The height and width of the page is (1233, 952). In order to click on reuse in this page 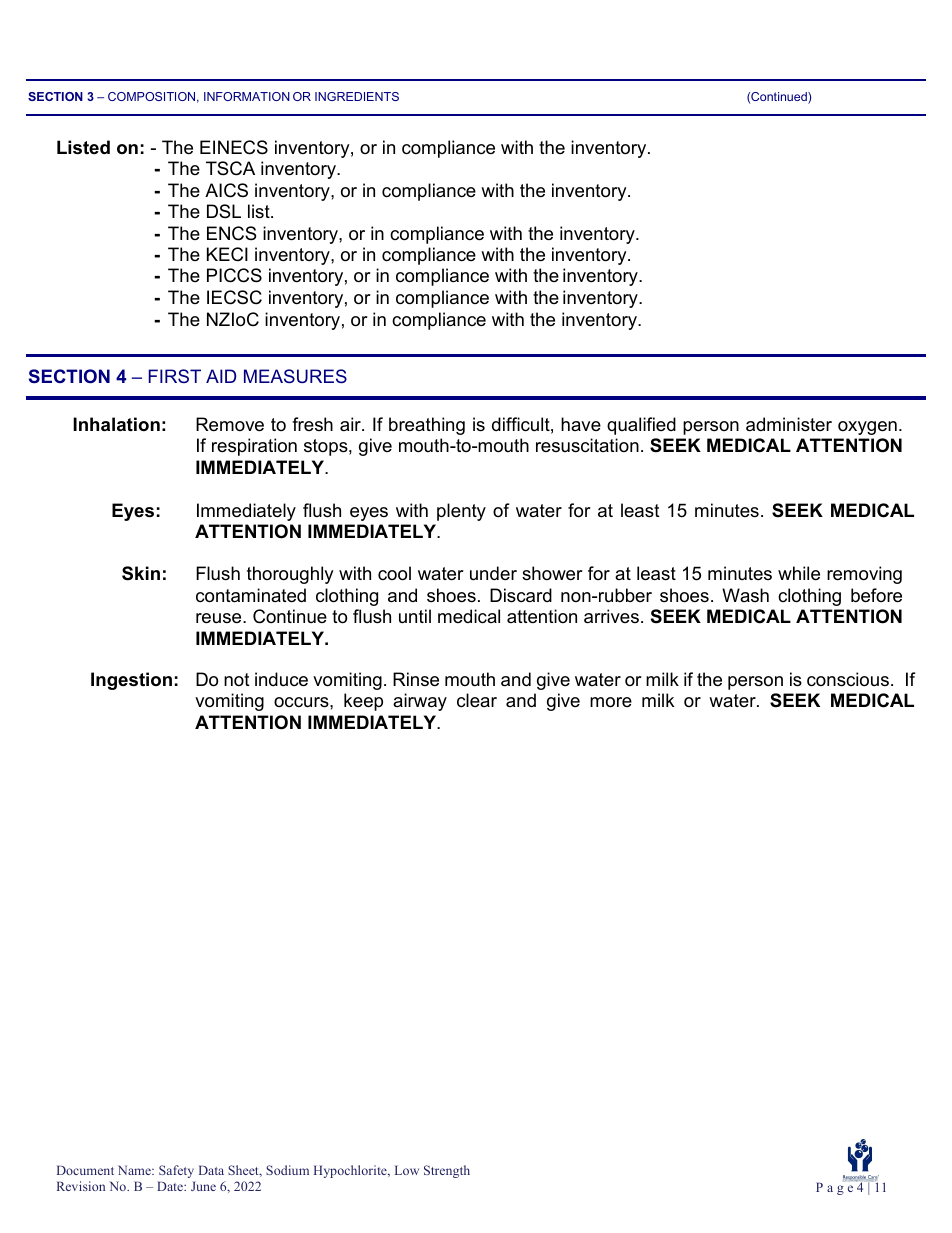, I will do `click(220, 618)`.
